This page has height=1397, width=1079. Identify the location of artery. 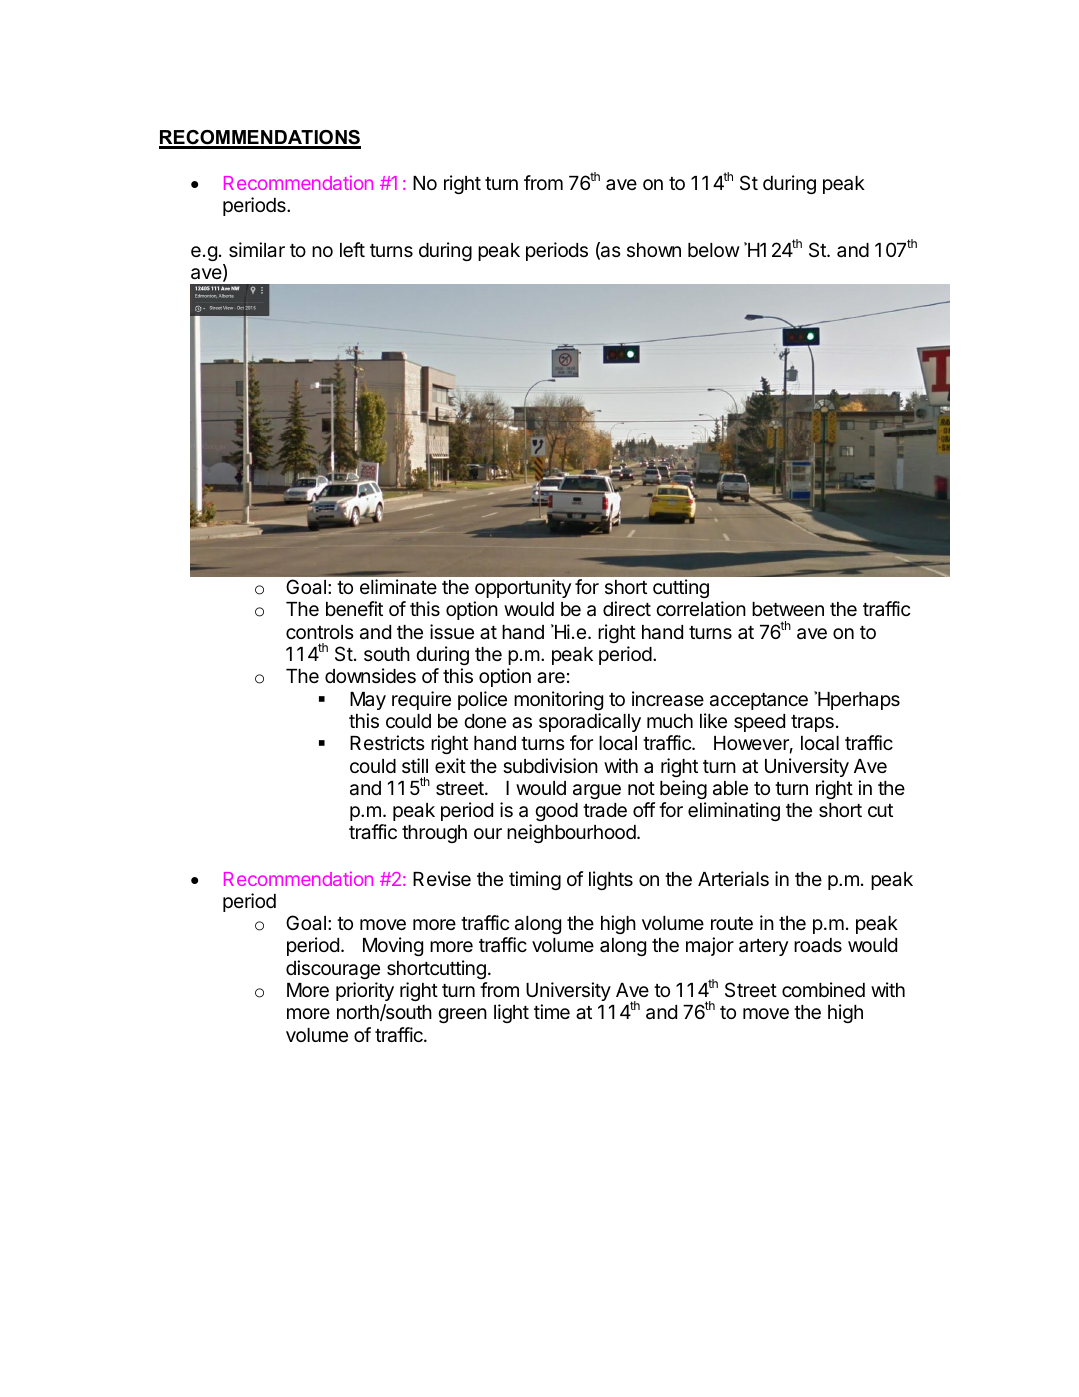
(763, 947).
